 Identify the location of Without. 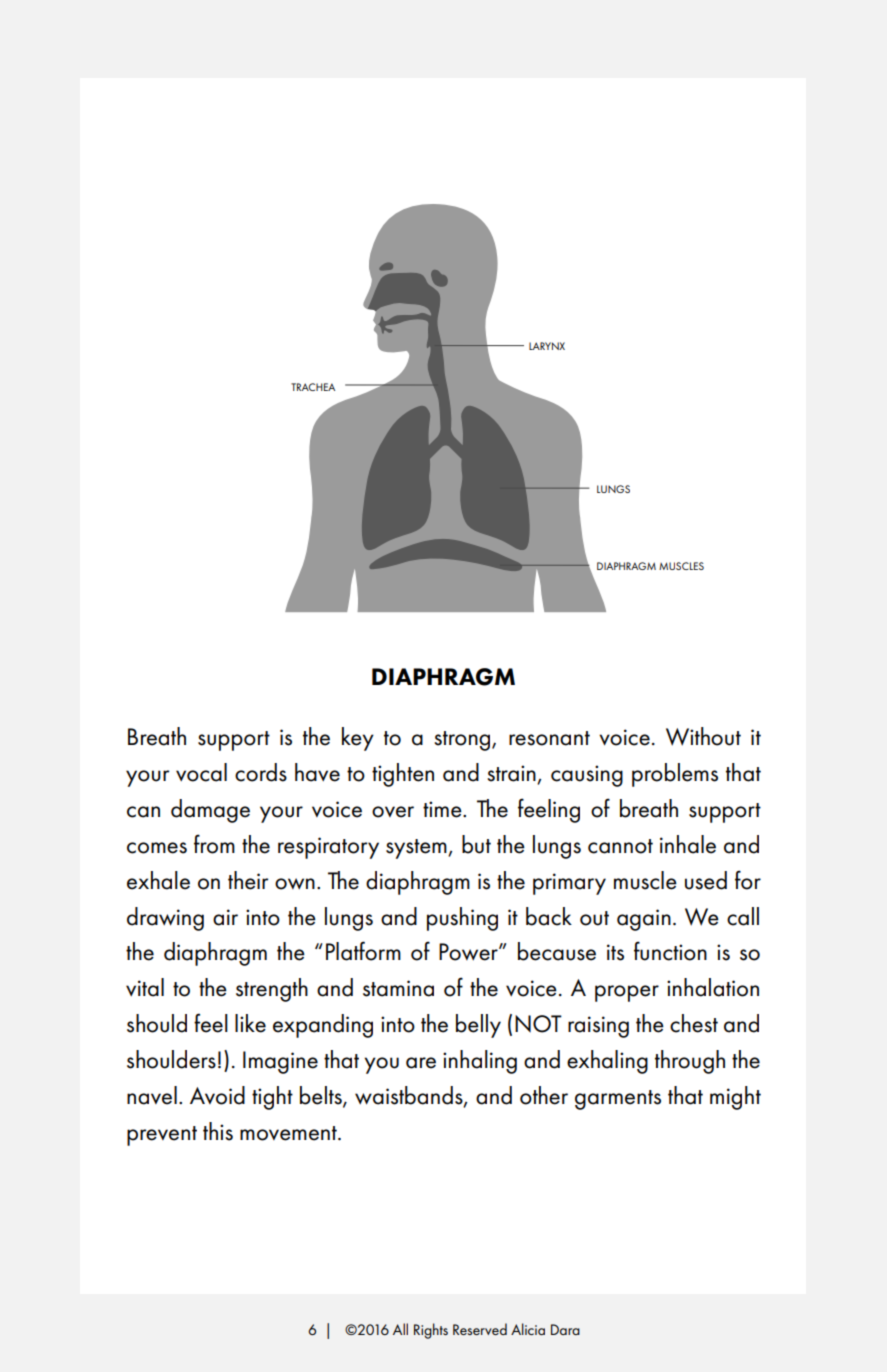
(703, 736).
